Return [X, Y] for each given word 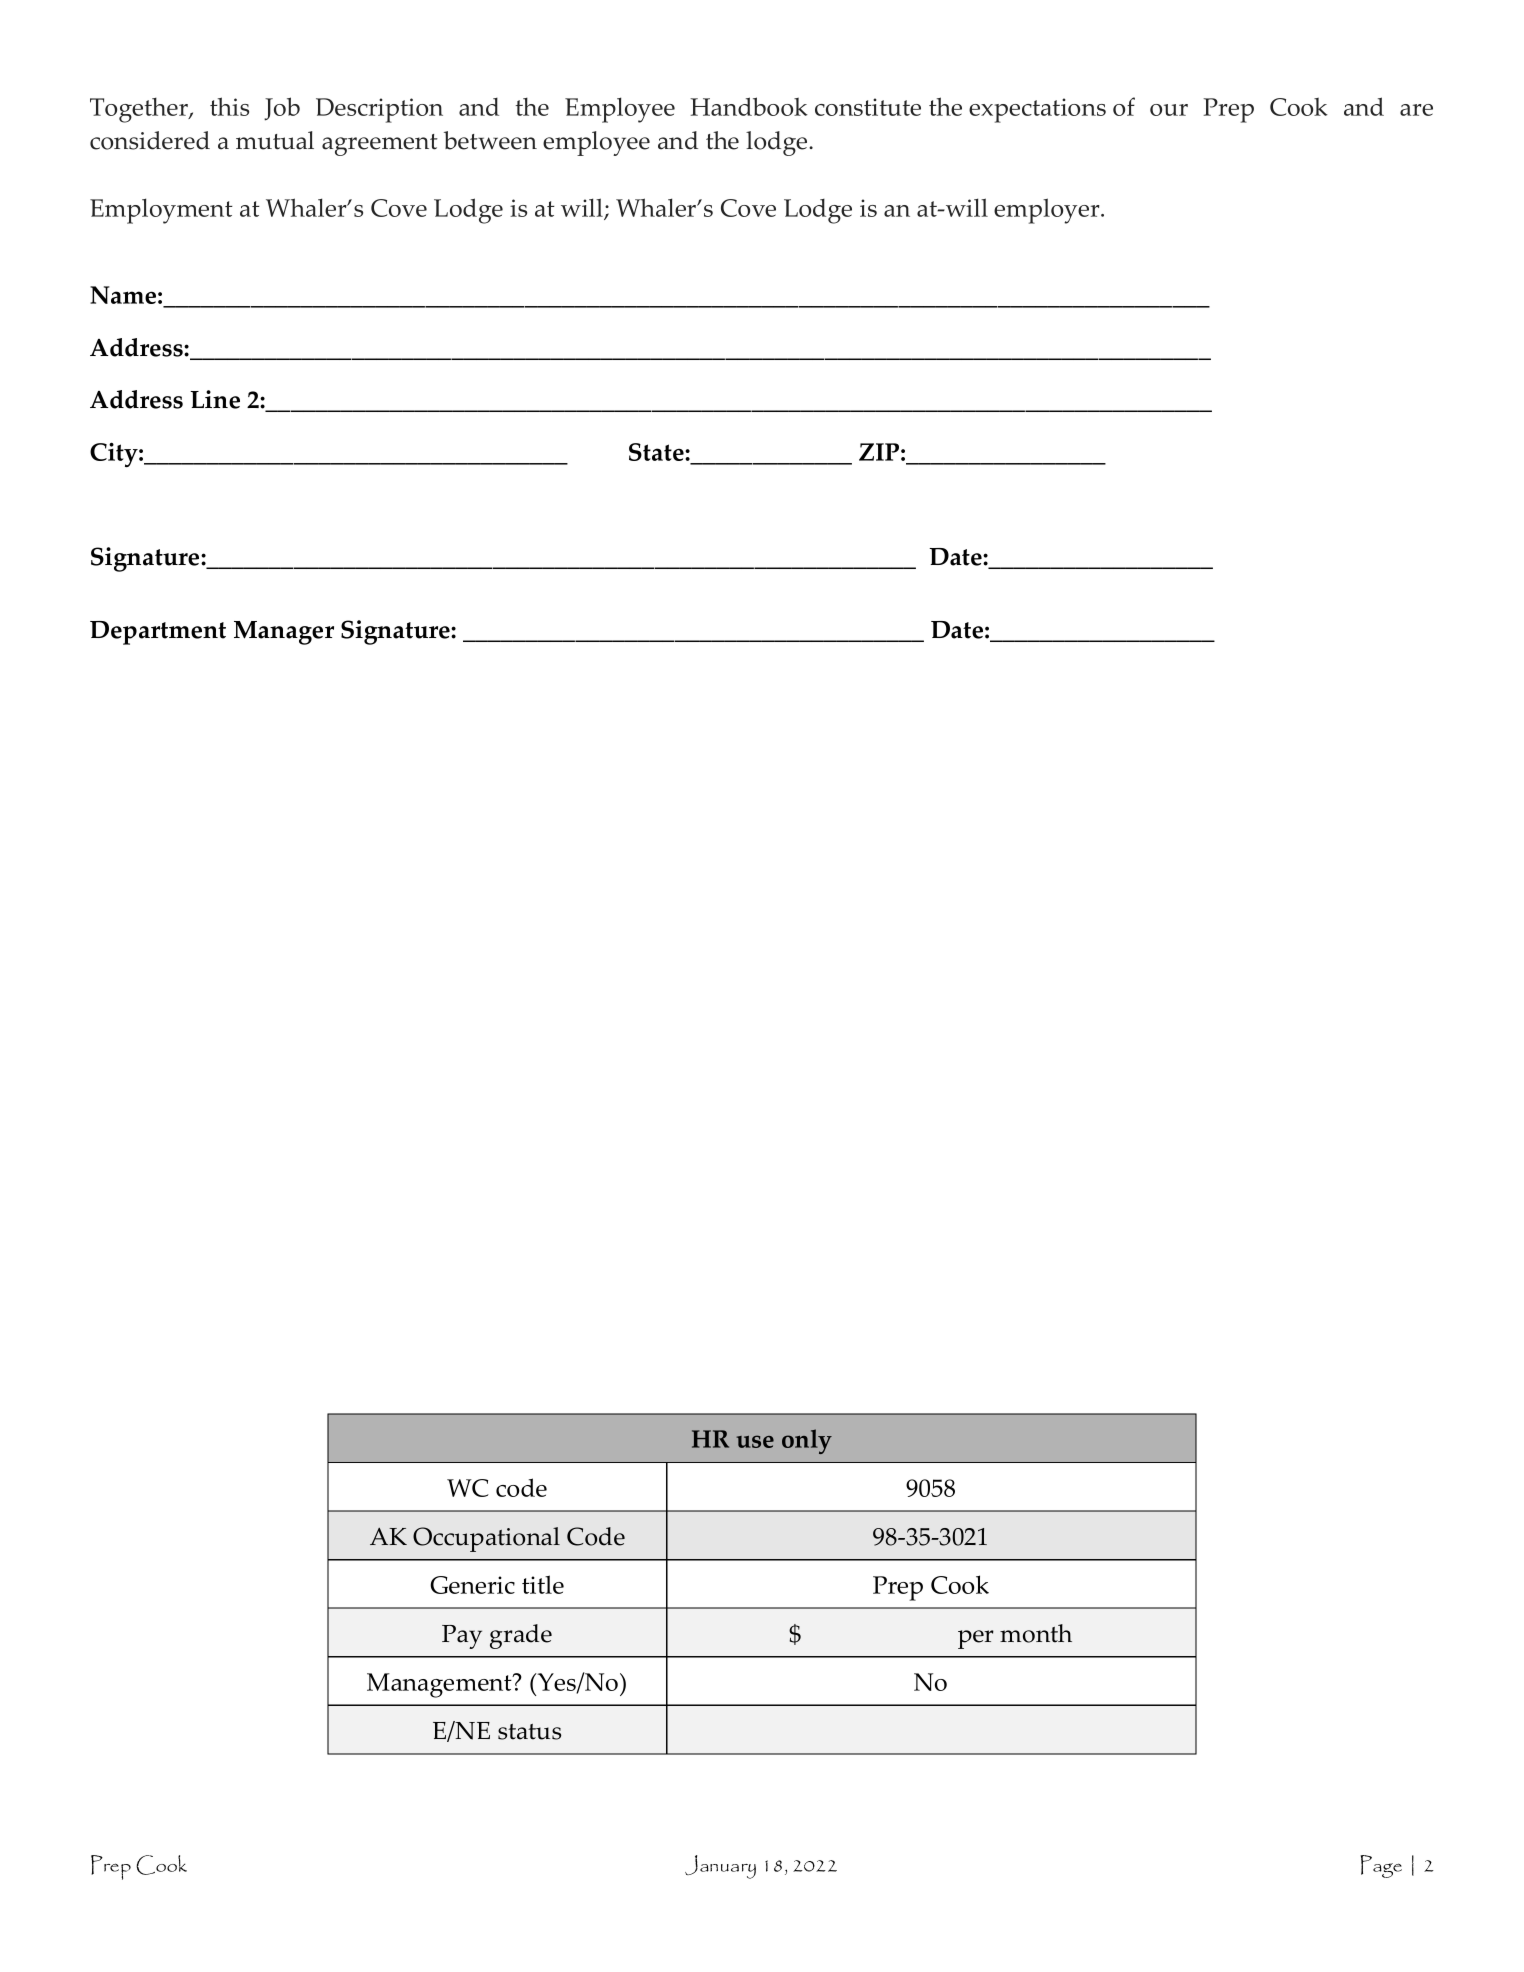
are [1416, 110]
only [807, 1441]
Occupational [486, 1539]
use [755, 1441]
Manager [284, 633]
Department [158, 633]
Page [1381, 1866]
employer [1048, 211]
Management [440, 1685]
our [1169, 110]
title [543, 1584]
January [720, 1867]
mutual [275, 140]
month [1036, 1633]
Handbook [749, 106]
